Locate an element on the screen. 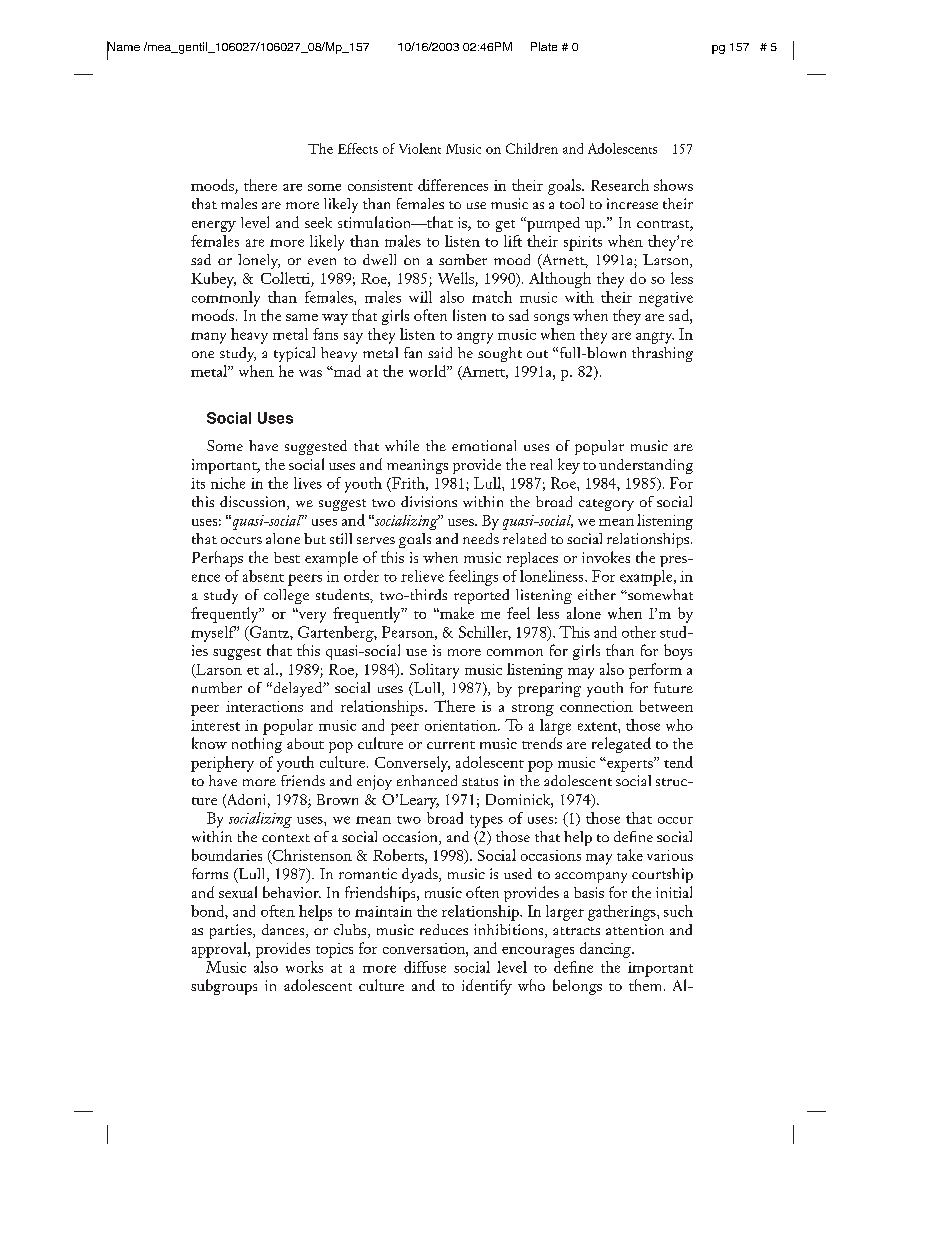  thrashing is located at coordinates (662, 354).
